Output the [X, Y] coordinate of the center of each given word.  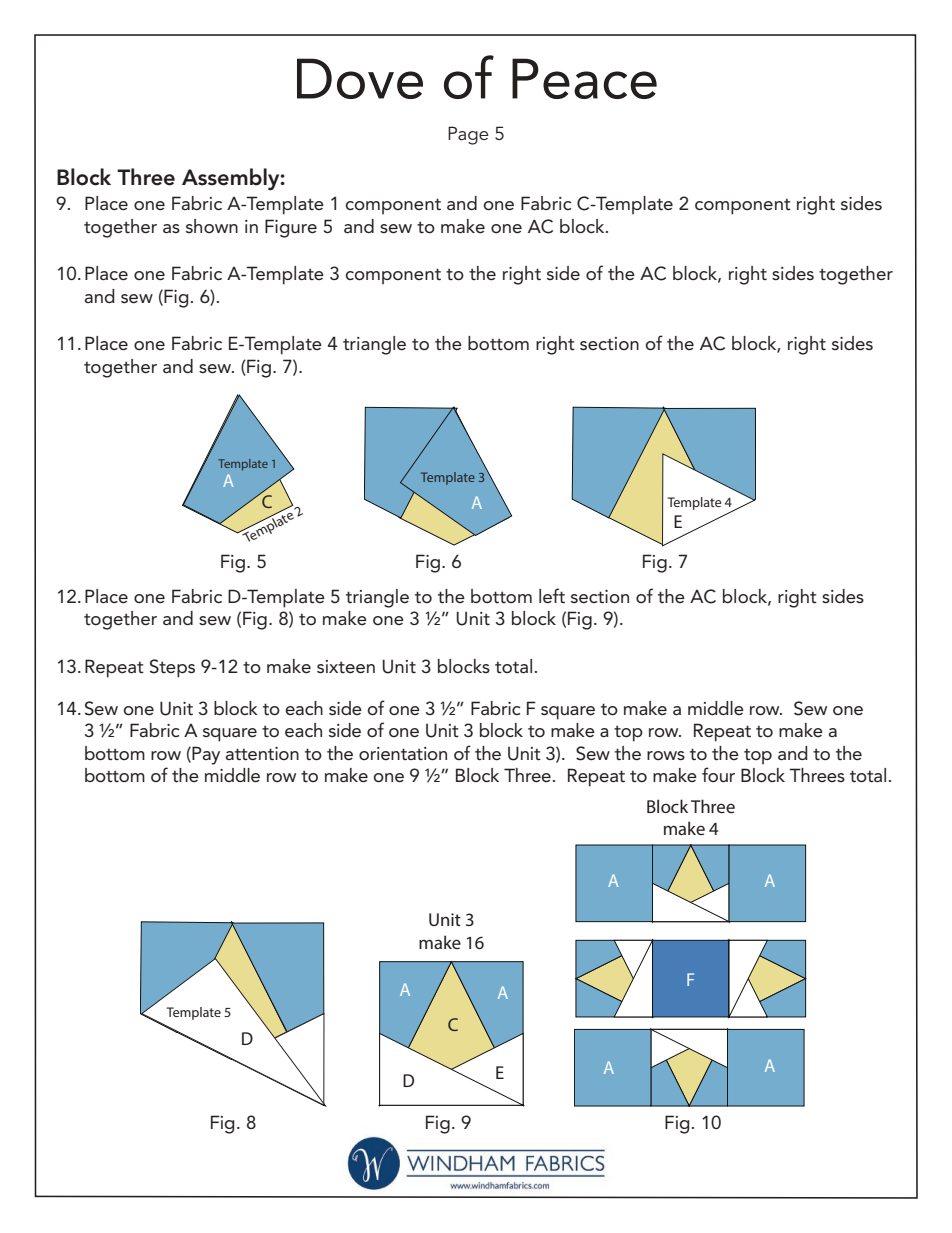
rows [666, 755]
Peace [584, 78]
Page [468, 135]
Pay [205, 755]
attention [262, 754]
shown [212, 226]
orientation [403, 754]
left [552, 596]
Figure [291, 228]
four [718, 774]
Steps [172, 668]
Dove [360, 78]
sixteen [346, 667]
